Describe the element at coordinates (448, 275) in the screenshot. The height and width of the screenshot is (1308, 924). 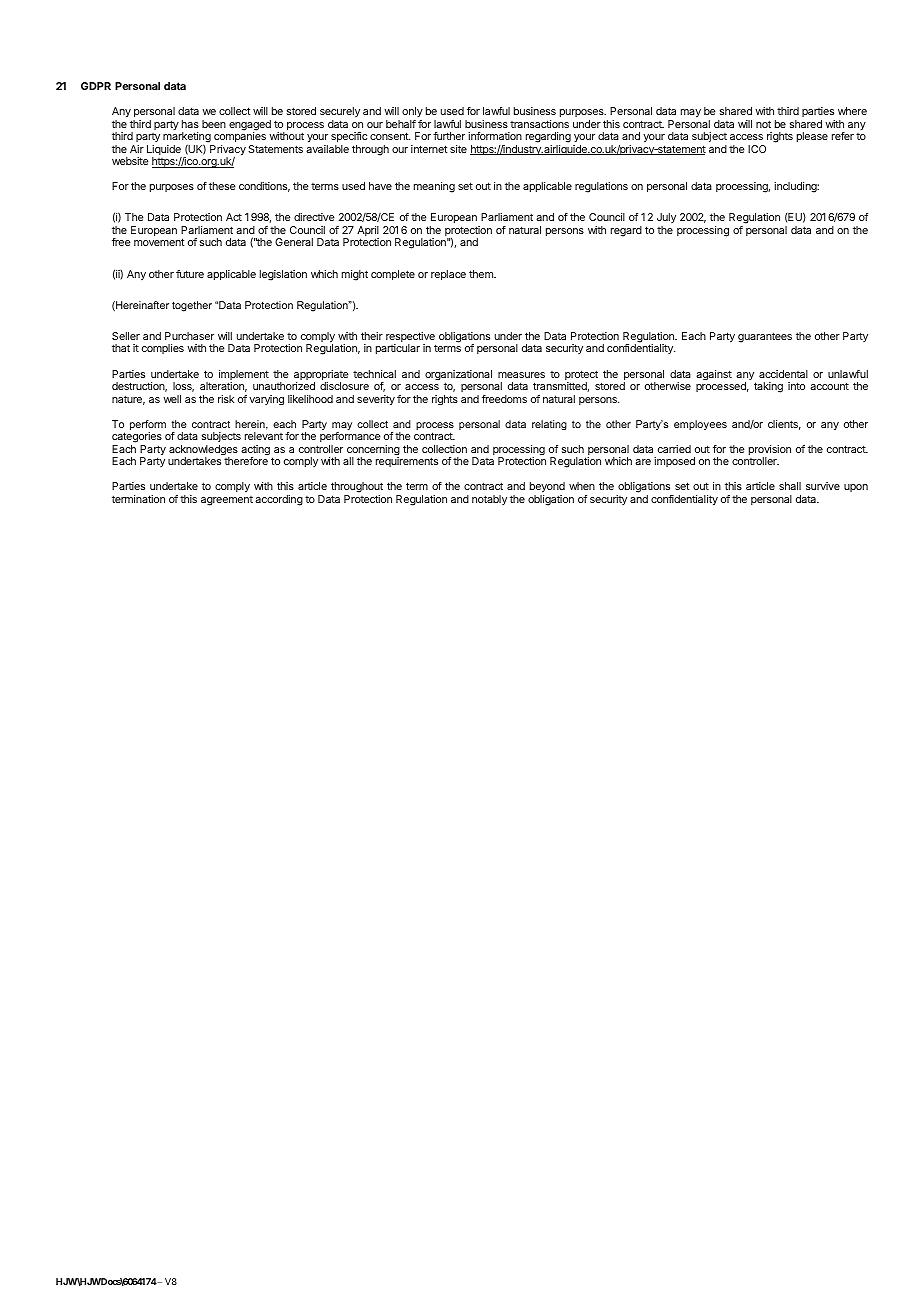
I see `replace` at that location.
